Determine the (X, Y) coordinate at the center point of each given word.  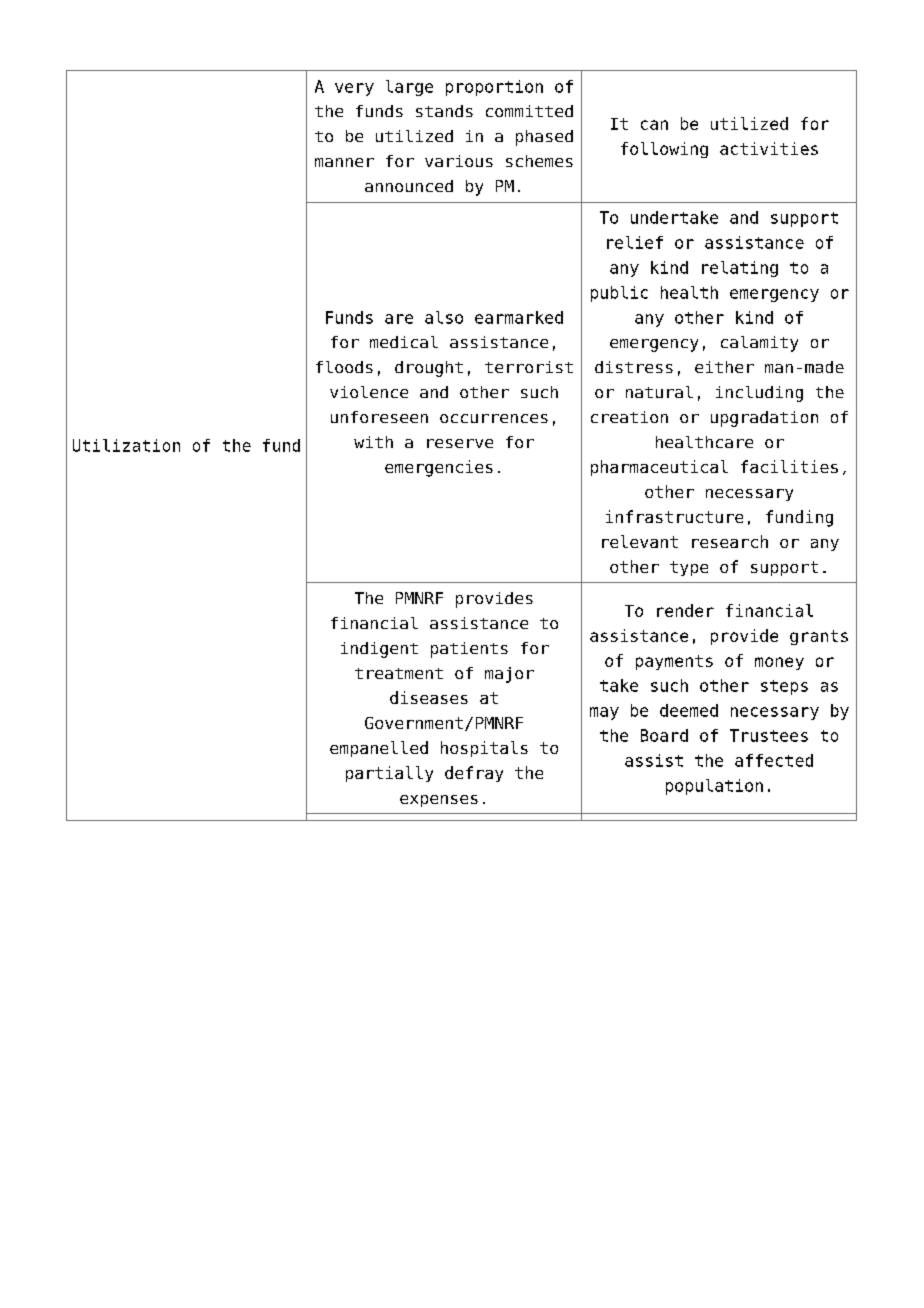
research (730, 541)
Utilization (126, 445)
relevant (640, 541)
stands (444, 111)
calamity (759, 344)
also (444, 317)
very (354, 89)
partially (389, 774)
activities (769, 148)
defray (474, 774)
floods (344, 367)
